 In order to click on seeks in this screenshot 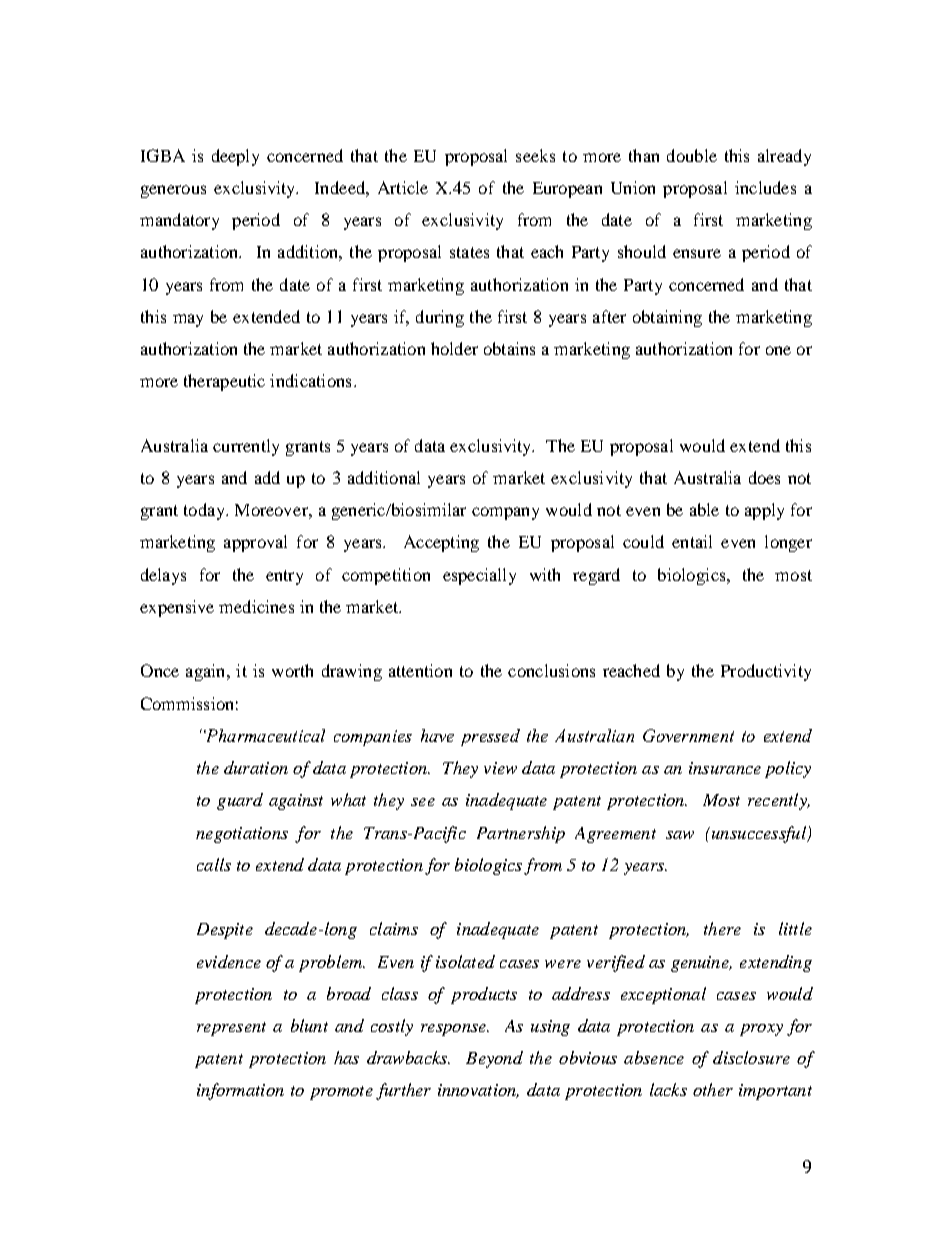, I will do `click(535, 155)`.
